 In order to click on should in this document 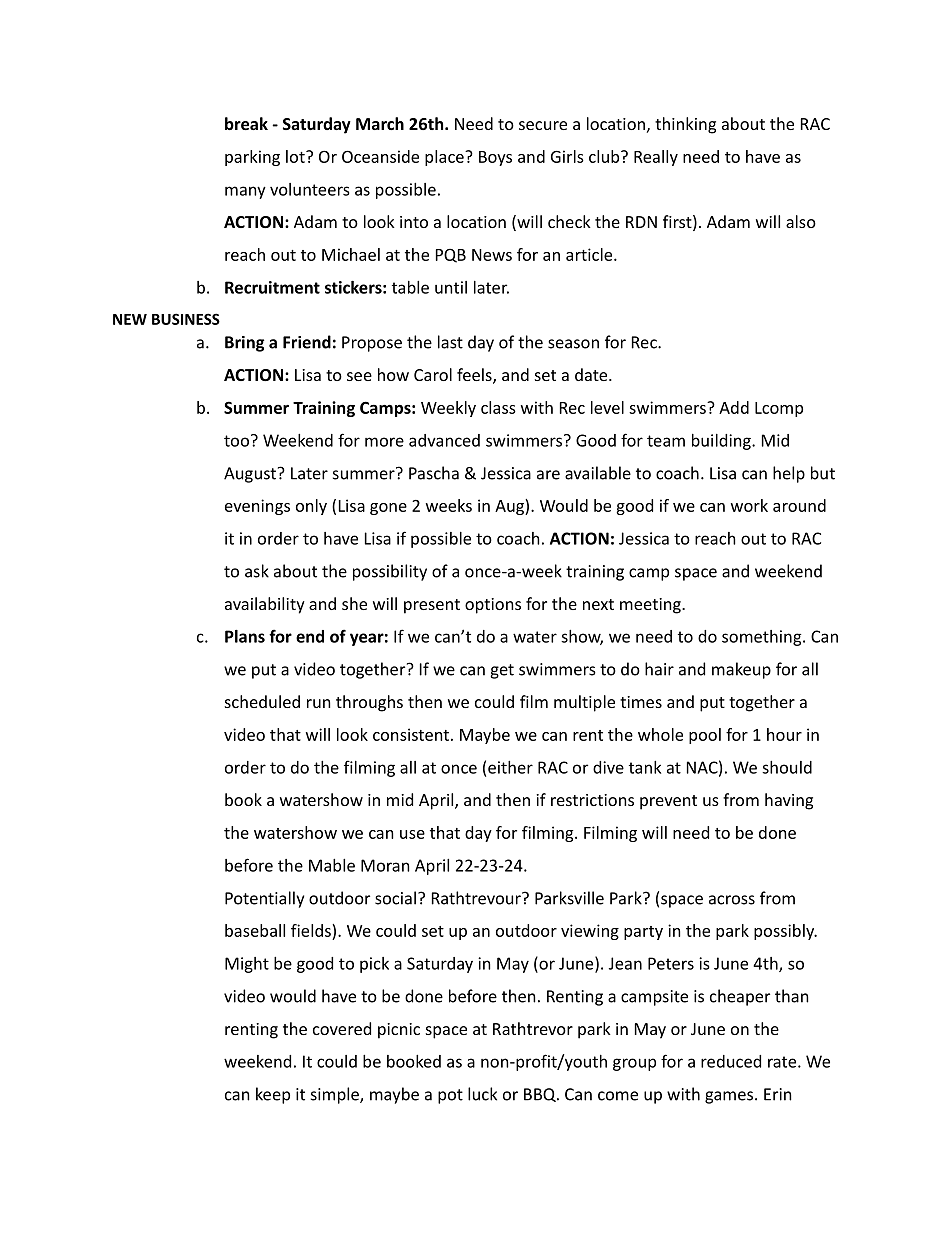, I will do `click(787, 767)`.
